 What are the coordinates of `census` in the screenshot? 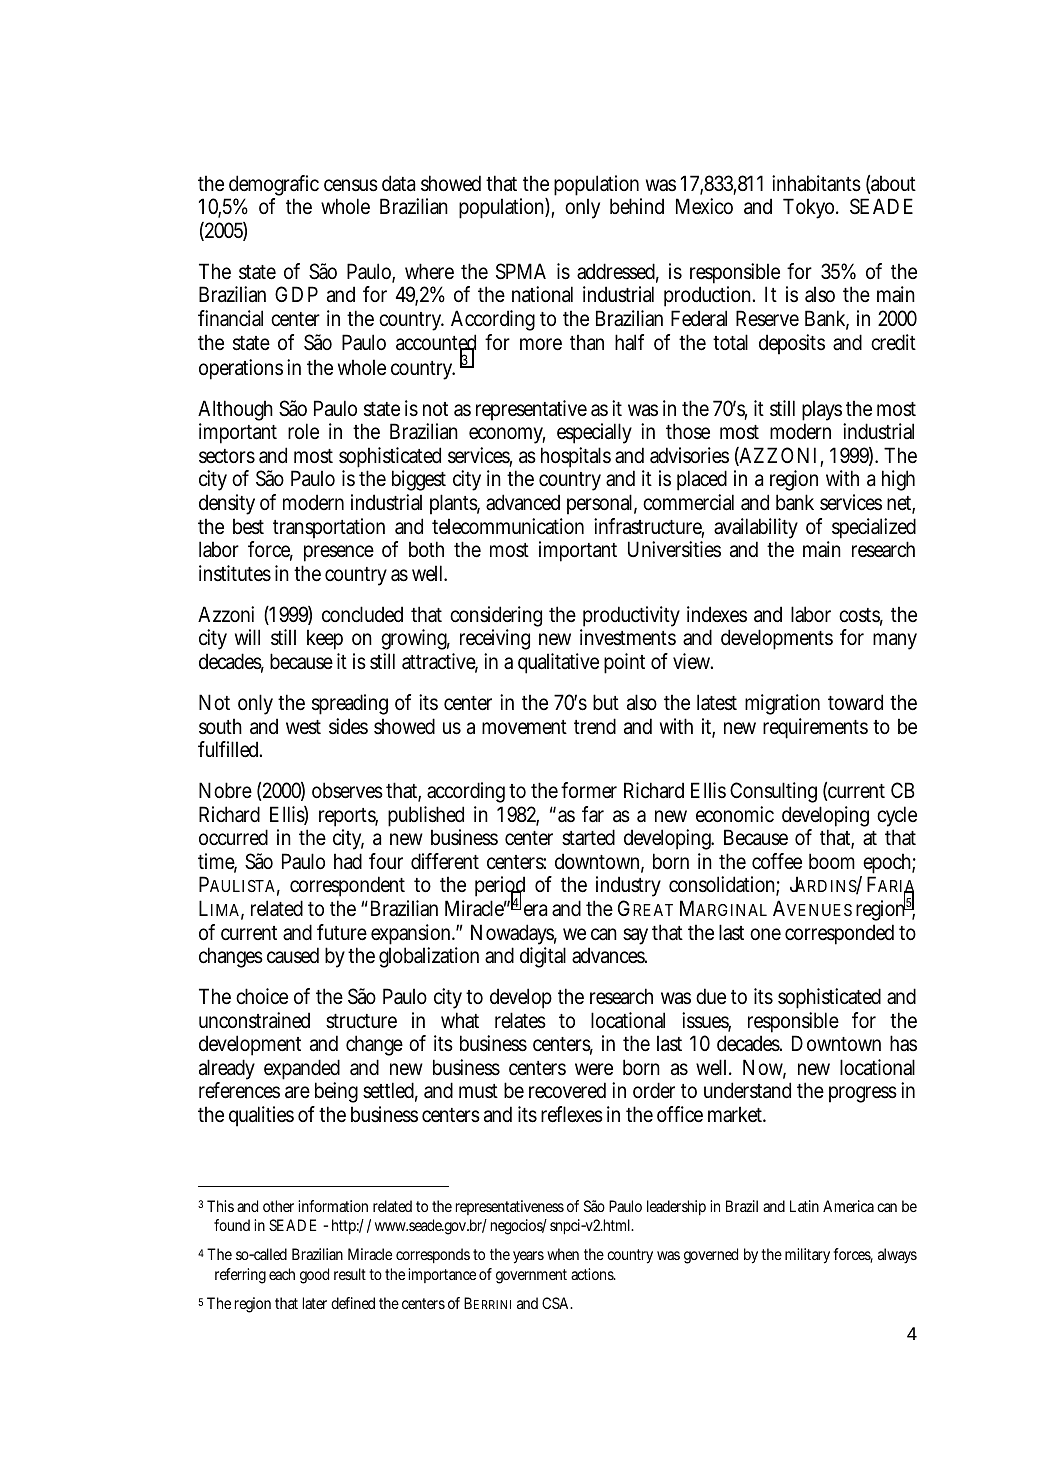 It's located at (351, 185).
